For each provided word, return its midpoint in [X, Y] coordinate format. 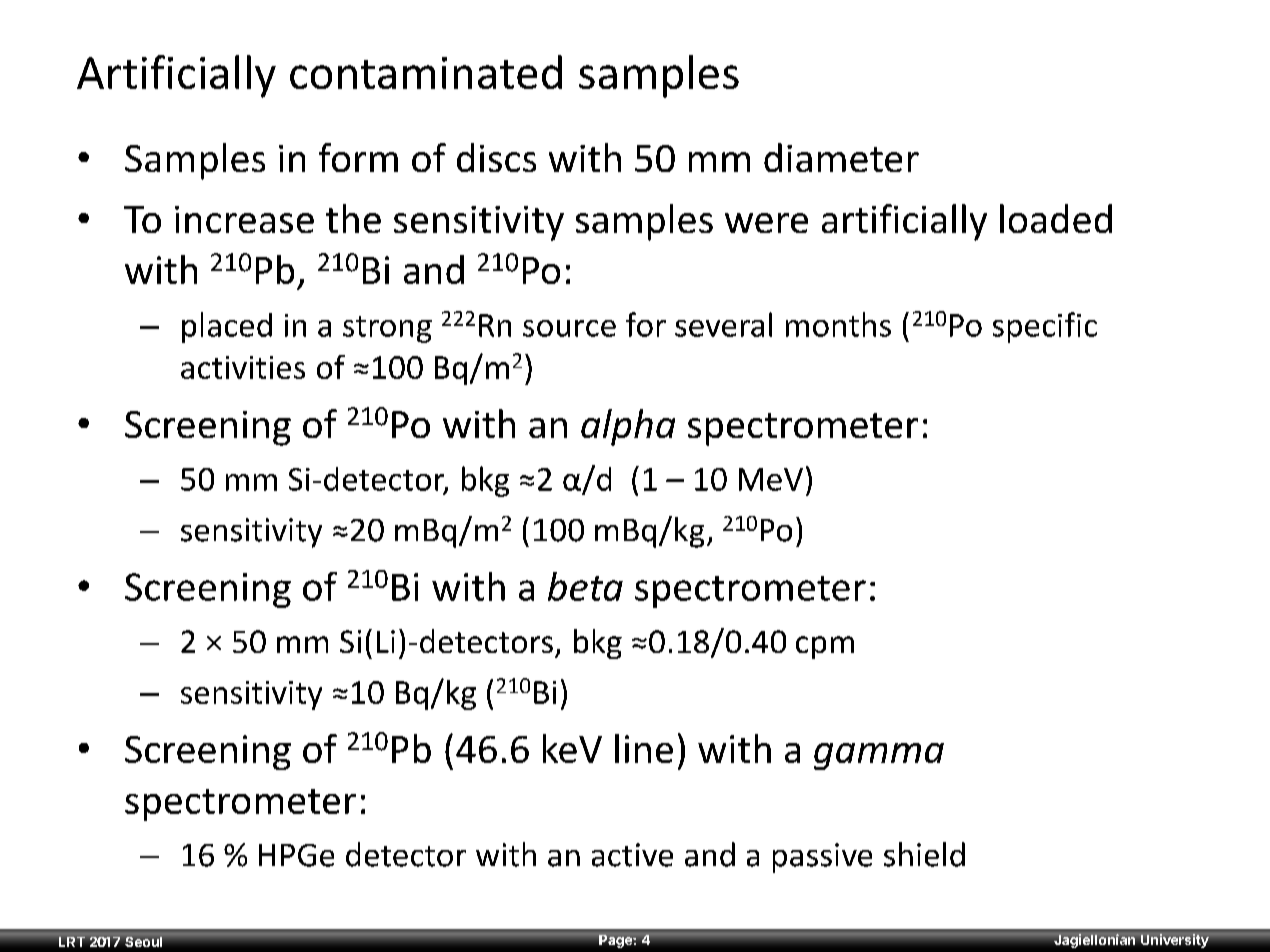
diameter [841, 157]
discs [496, 157]
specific [1045, 327]
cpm [825, 647]
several [723, 324]
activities [243, 367]
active [632, 855]
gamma [879, 756]
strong [387, 329]
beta [585, 586]
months [838, 324]
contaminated [426, 72]
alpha [628, 427]
